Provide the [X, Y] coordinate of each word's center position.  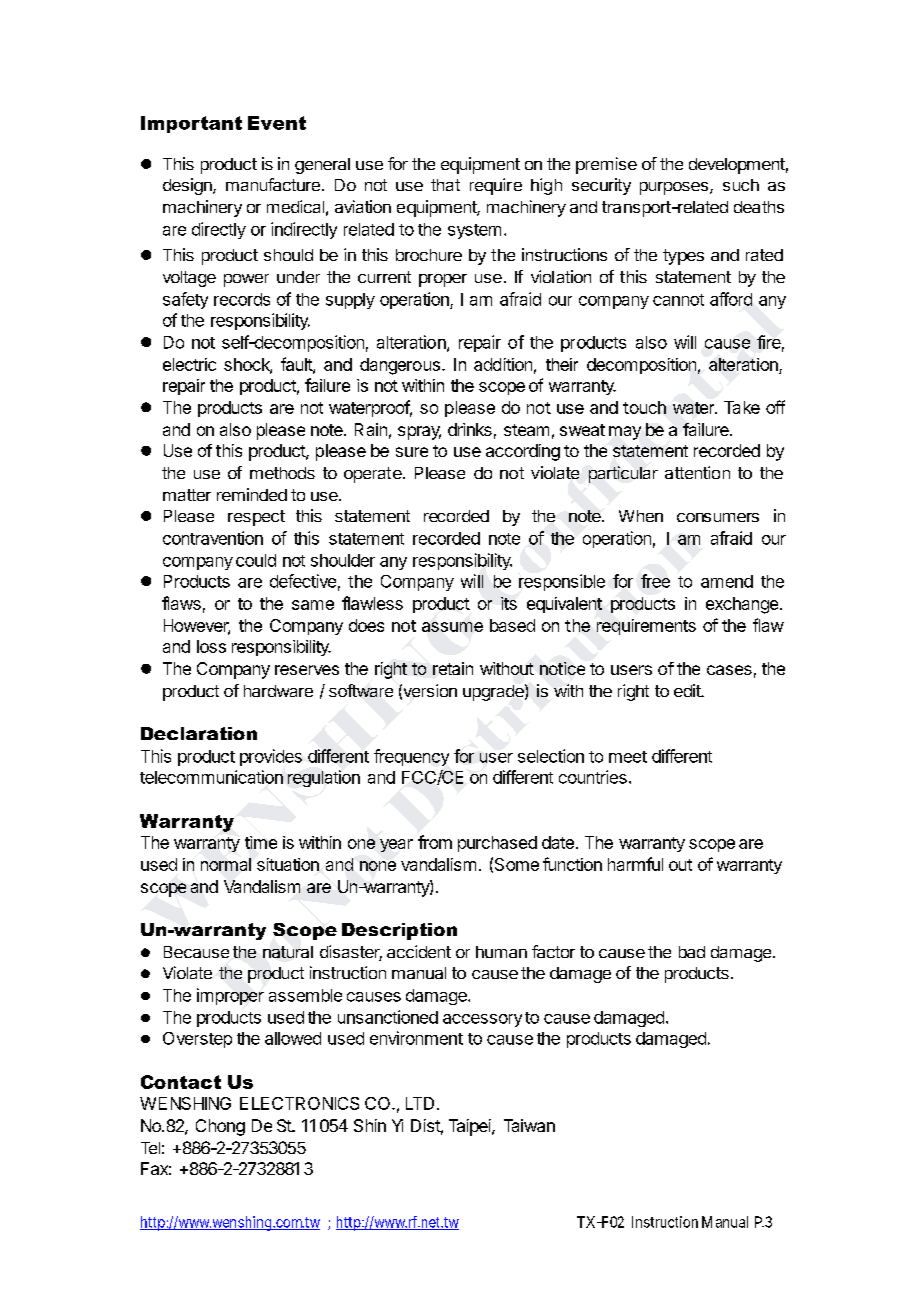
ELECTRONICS [299, 1103]
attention [697, 472]
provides [271, 757]
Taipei [471, 1127]
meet [628, 757]
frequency [411, 757]
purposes [674, 188]
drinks [470, 429]
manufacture [273, 184]
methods [282, 473]
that [445, 185]
